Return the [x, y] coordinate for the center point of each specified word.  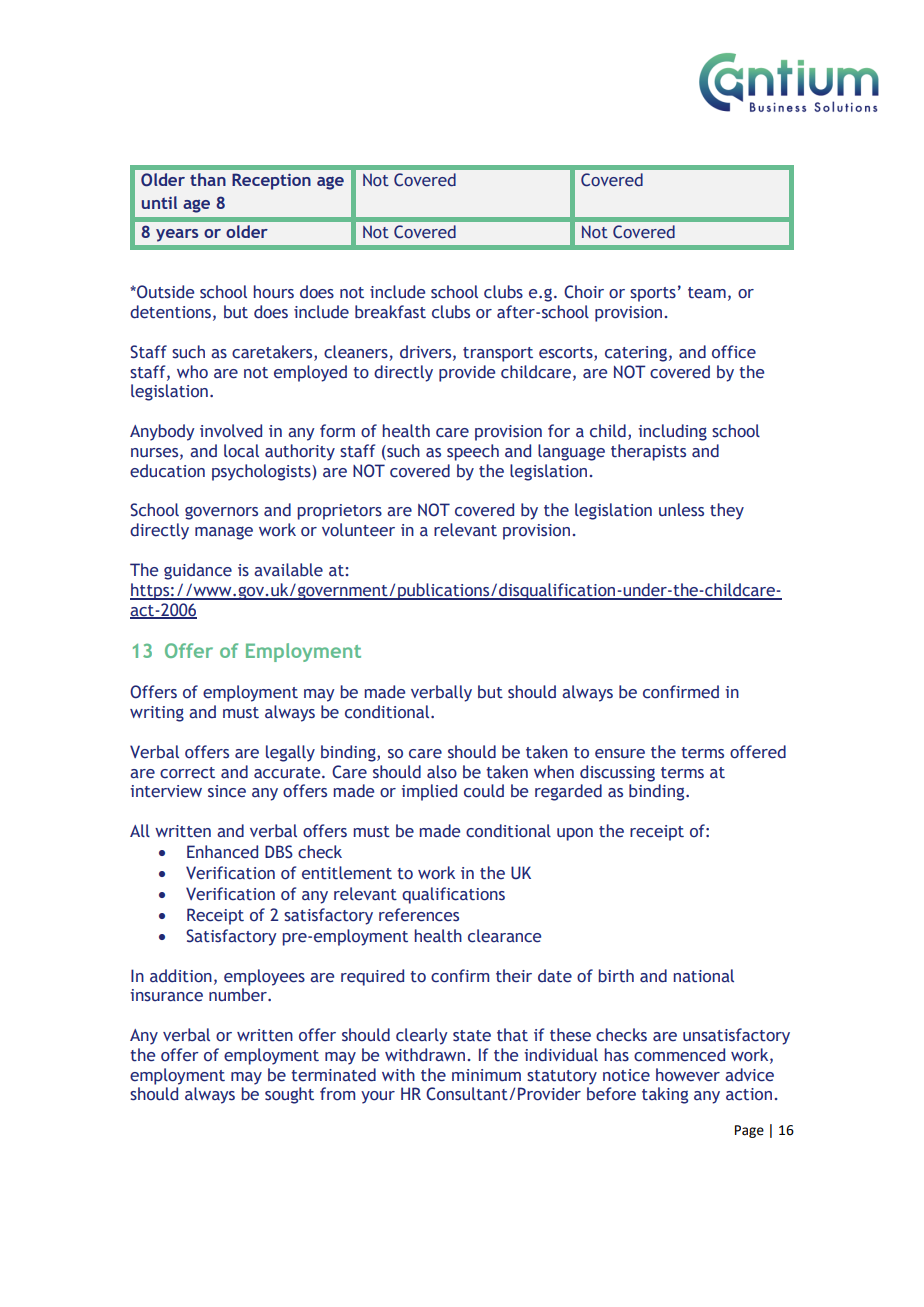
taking [665, 1095]
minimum [486, 1075]
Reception [271, 181]
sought [289, 1095]
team [707, 293]
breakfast [390, 312]
